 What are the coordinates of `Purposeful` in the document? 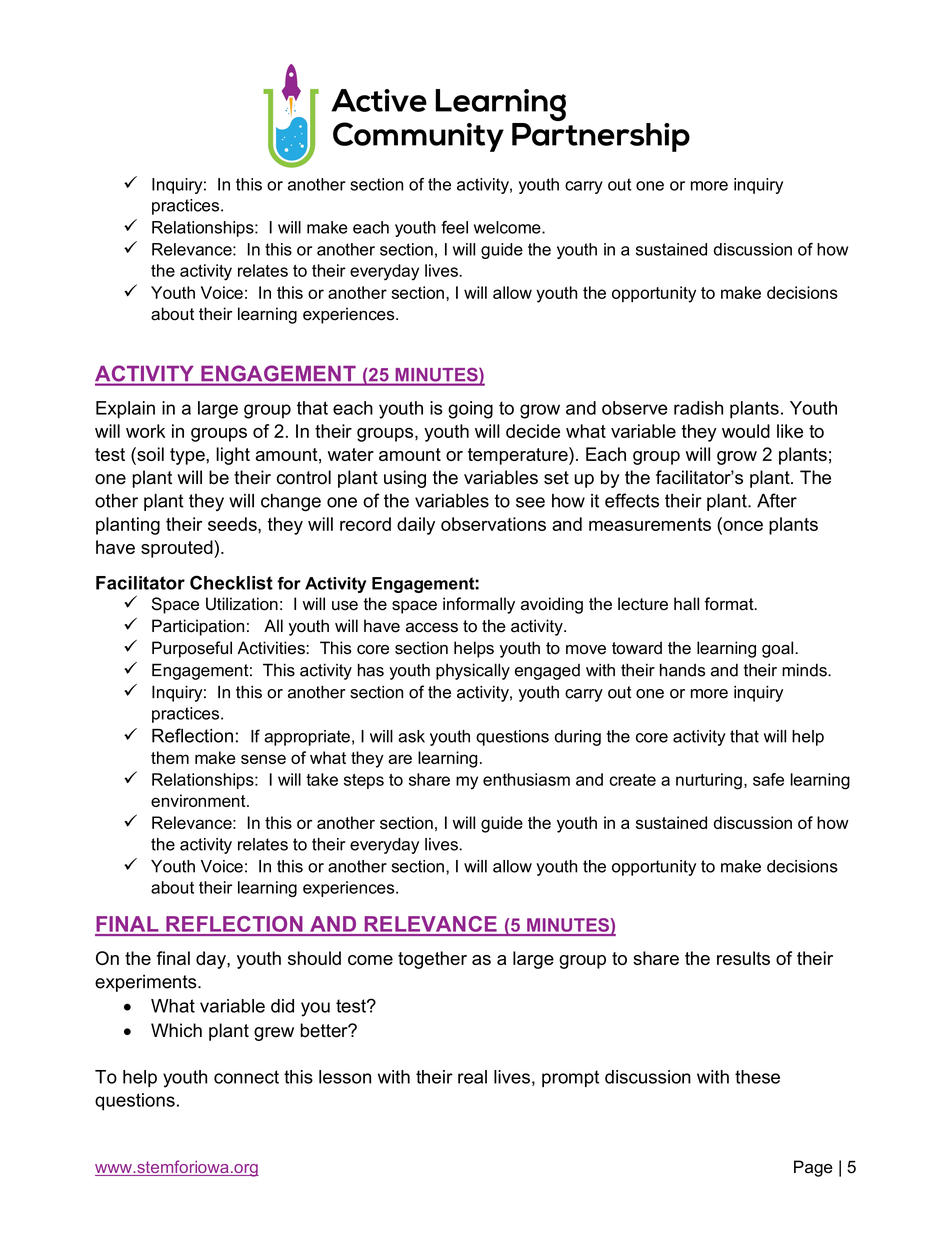 It's located at (192, 649).
